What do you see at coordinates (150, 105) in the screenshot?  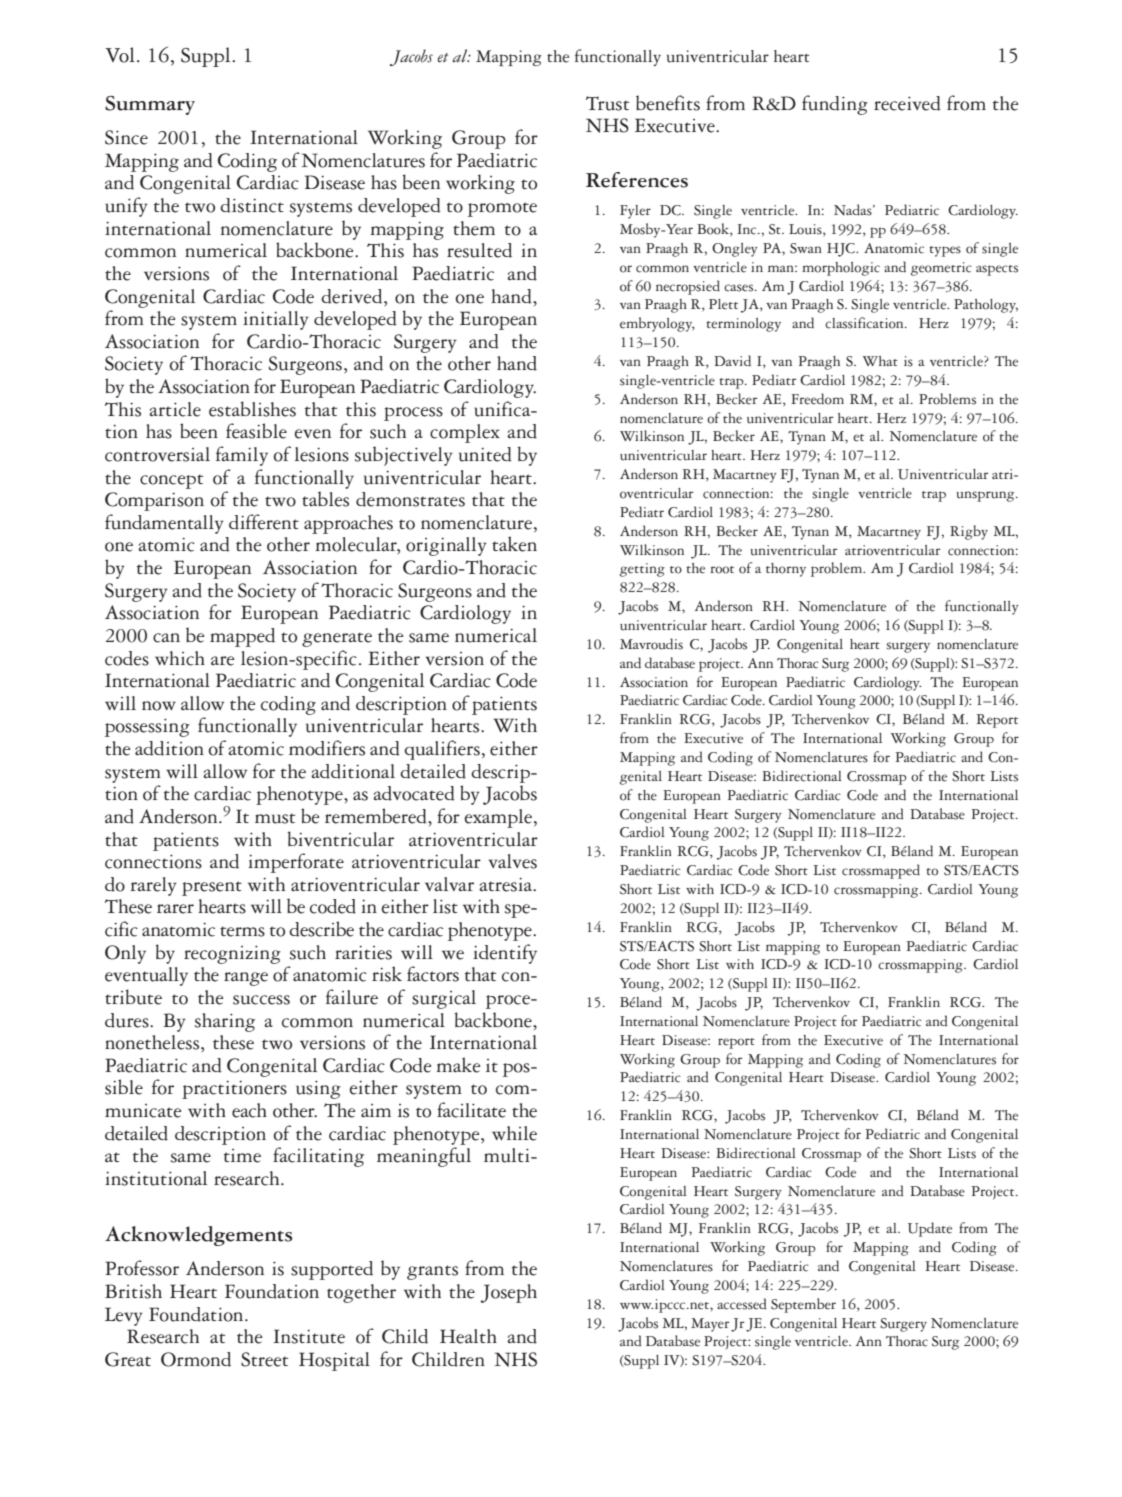 I see `Summary` at bounding box center [150, 105].
